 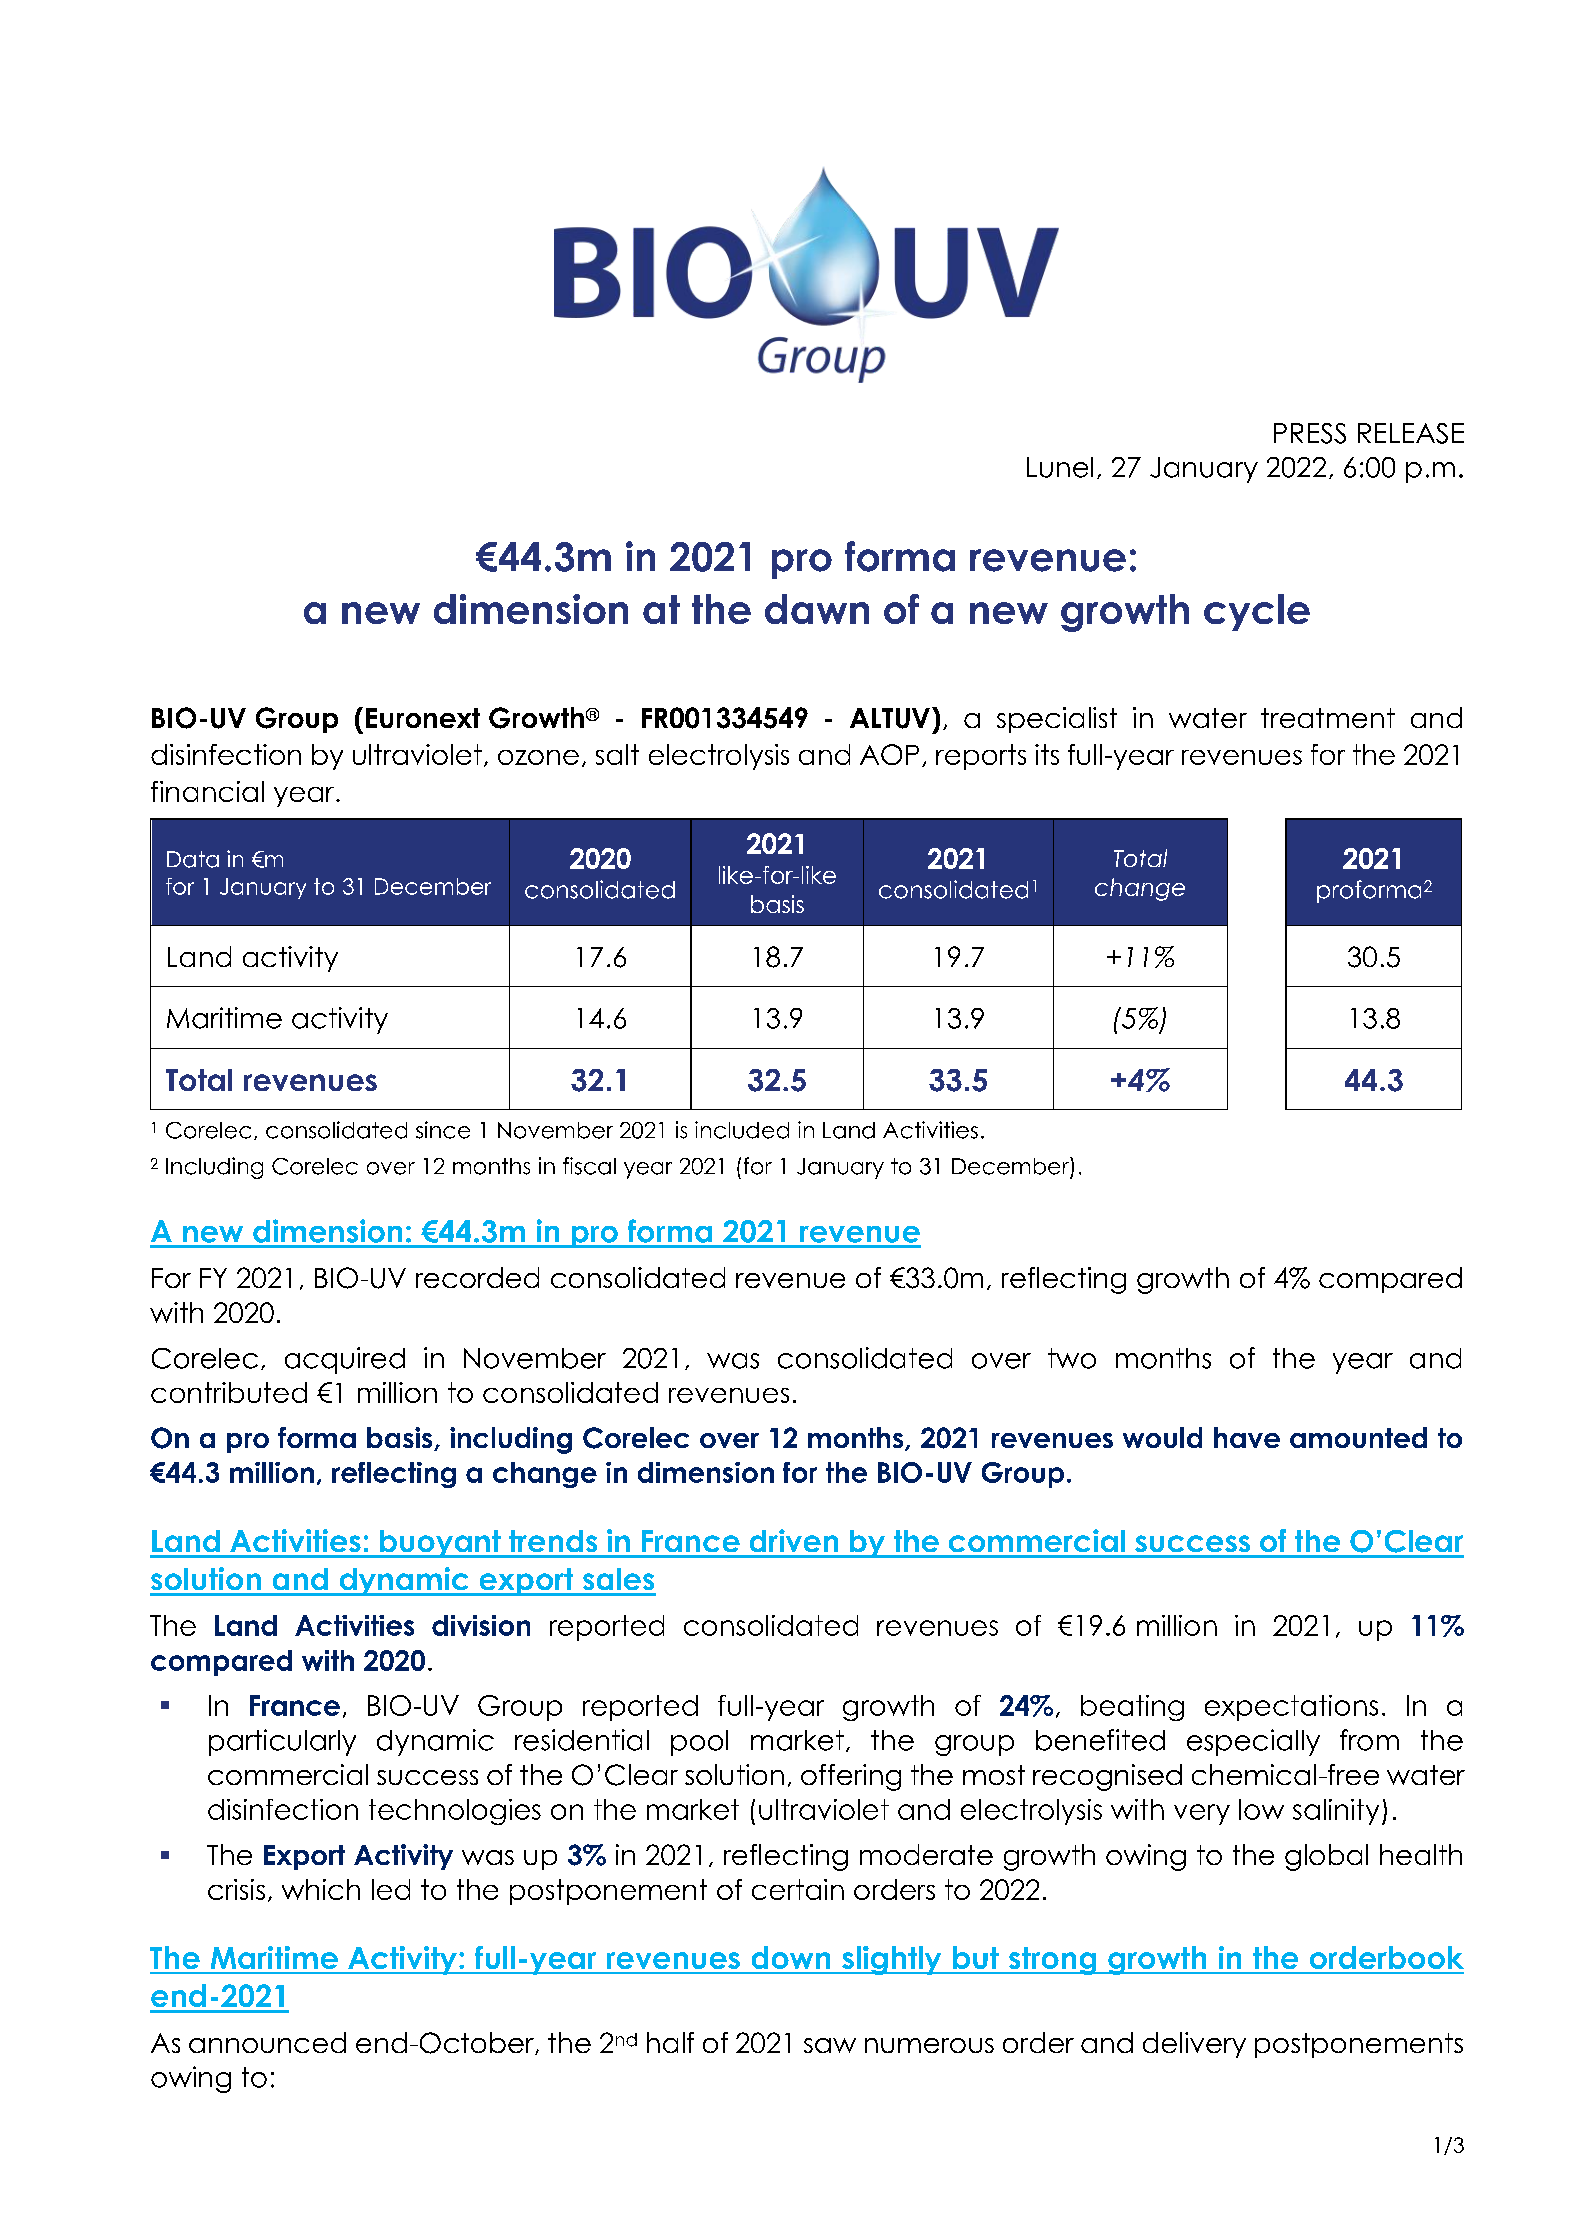 What do you see at coordinates (477, 1277) in the page?
I see `recorded` at bounding box center [477, 1277].
